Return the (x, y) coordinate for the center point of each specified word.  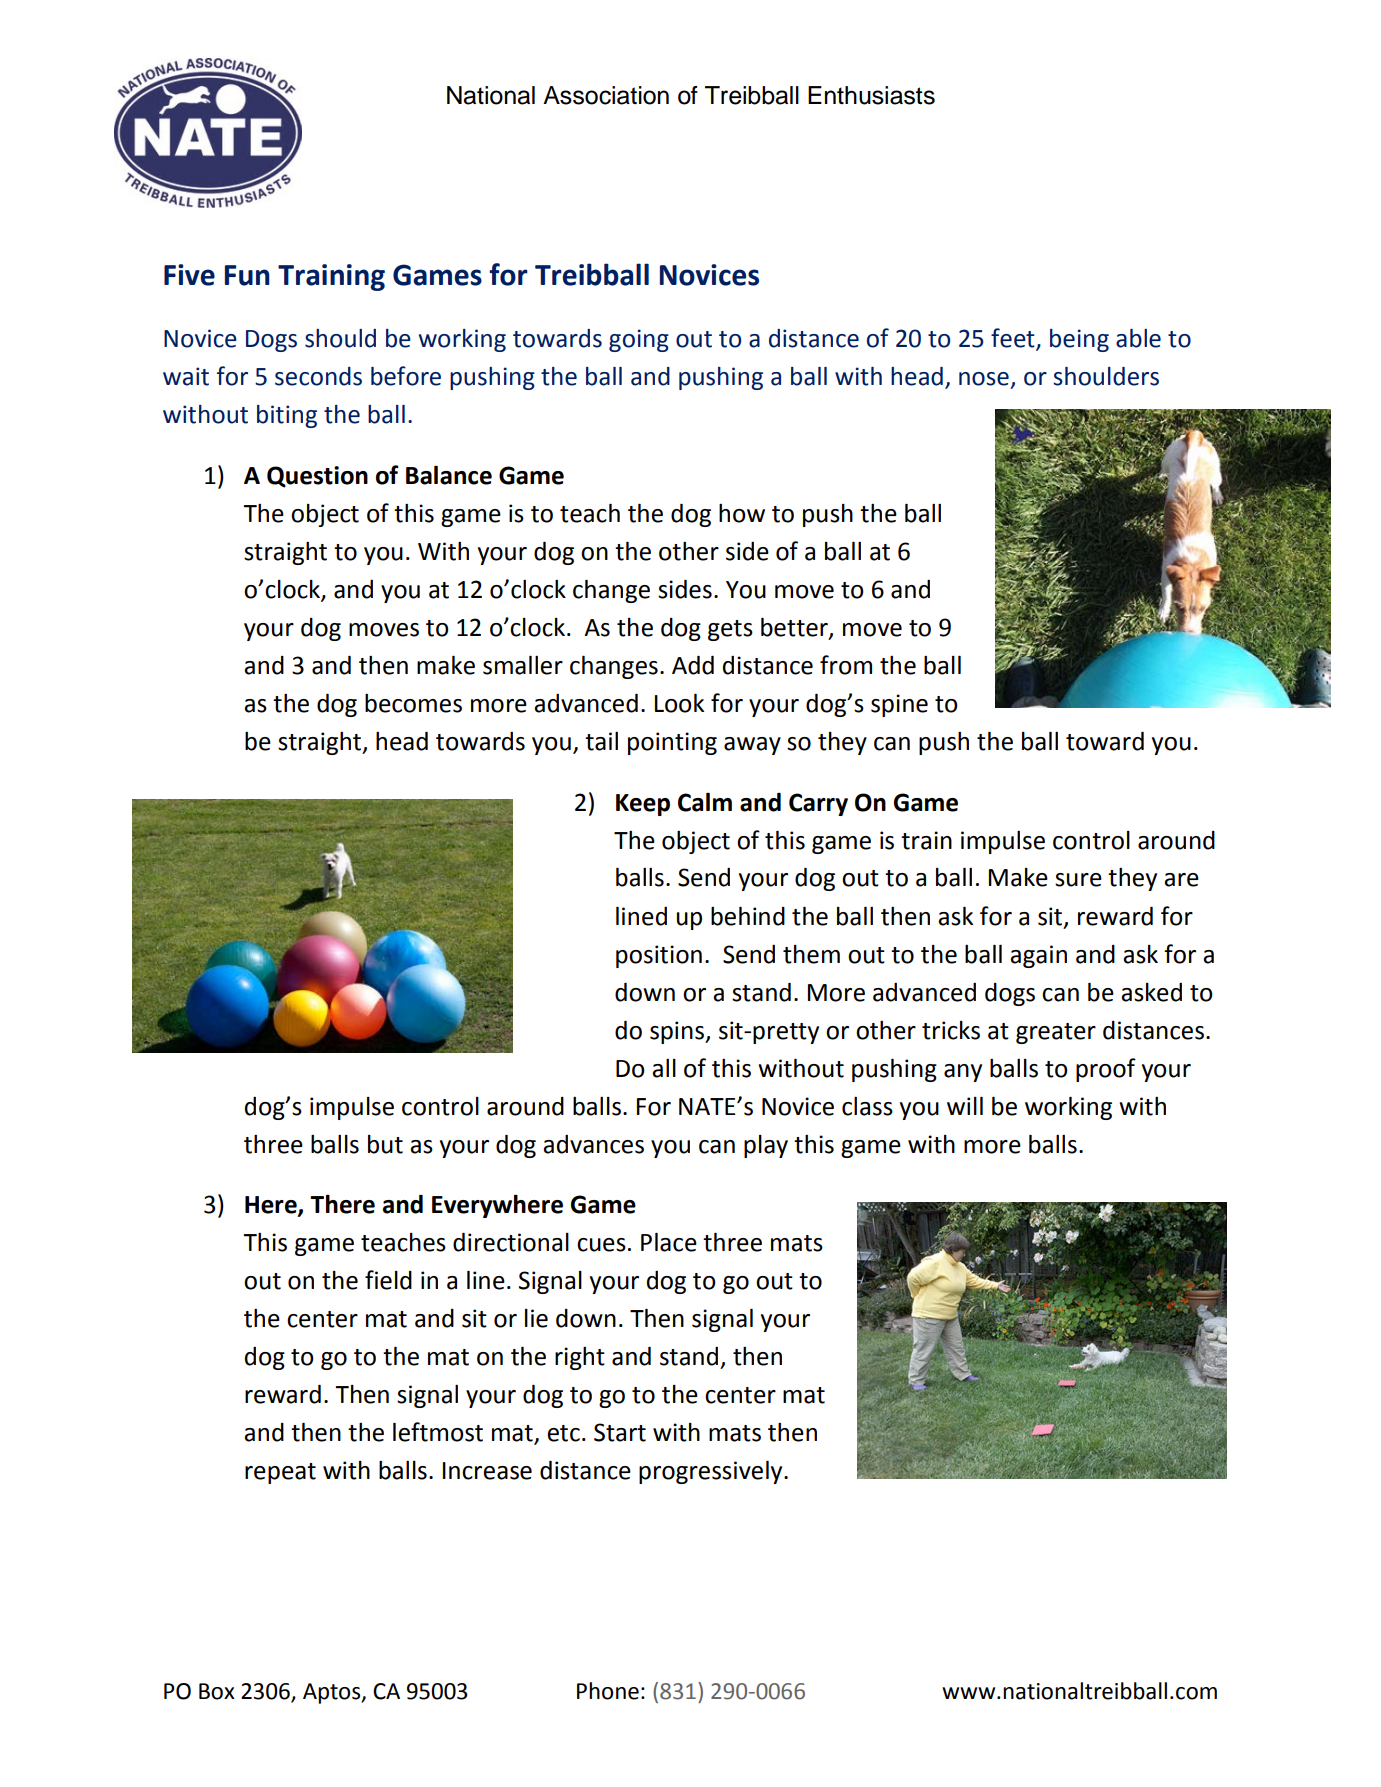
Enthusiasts (871, 95)
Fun (247, 275)
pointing (672, 743)
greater (1056, 1033)
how (742, 513)
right (580, 1358)
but (385, 1144)
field (388, 1280)
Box (217, 1691)
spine (899, 705)
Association (606, 95)
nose (984, 379)
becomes (413, 703)
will (965, 1105)
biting (287, 416)
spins (678, 1032)
